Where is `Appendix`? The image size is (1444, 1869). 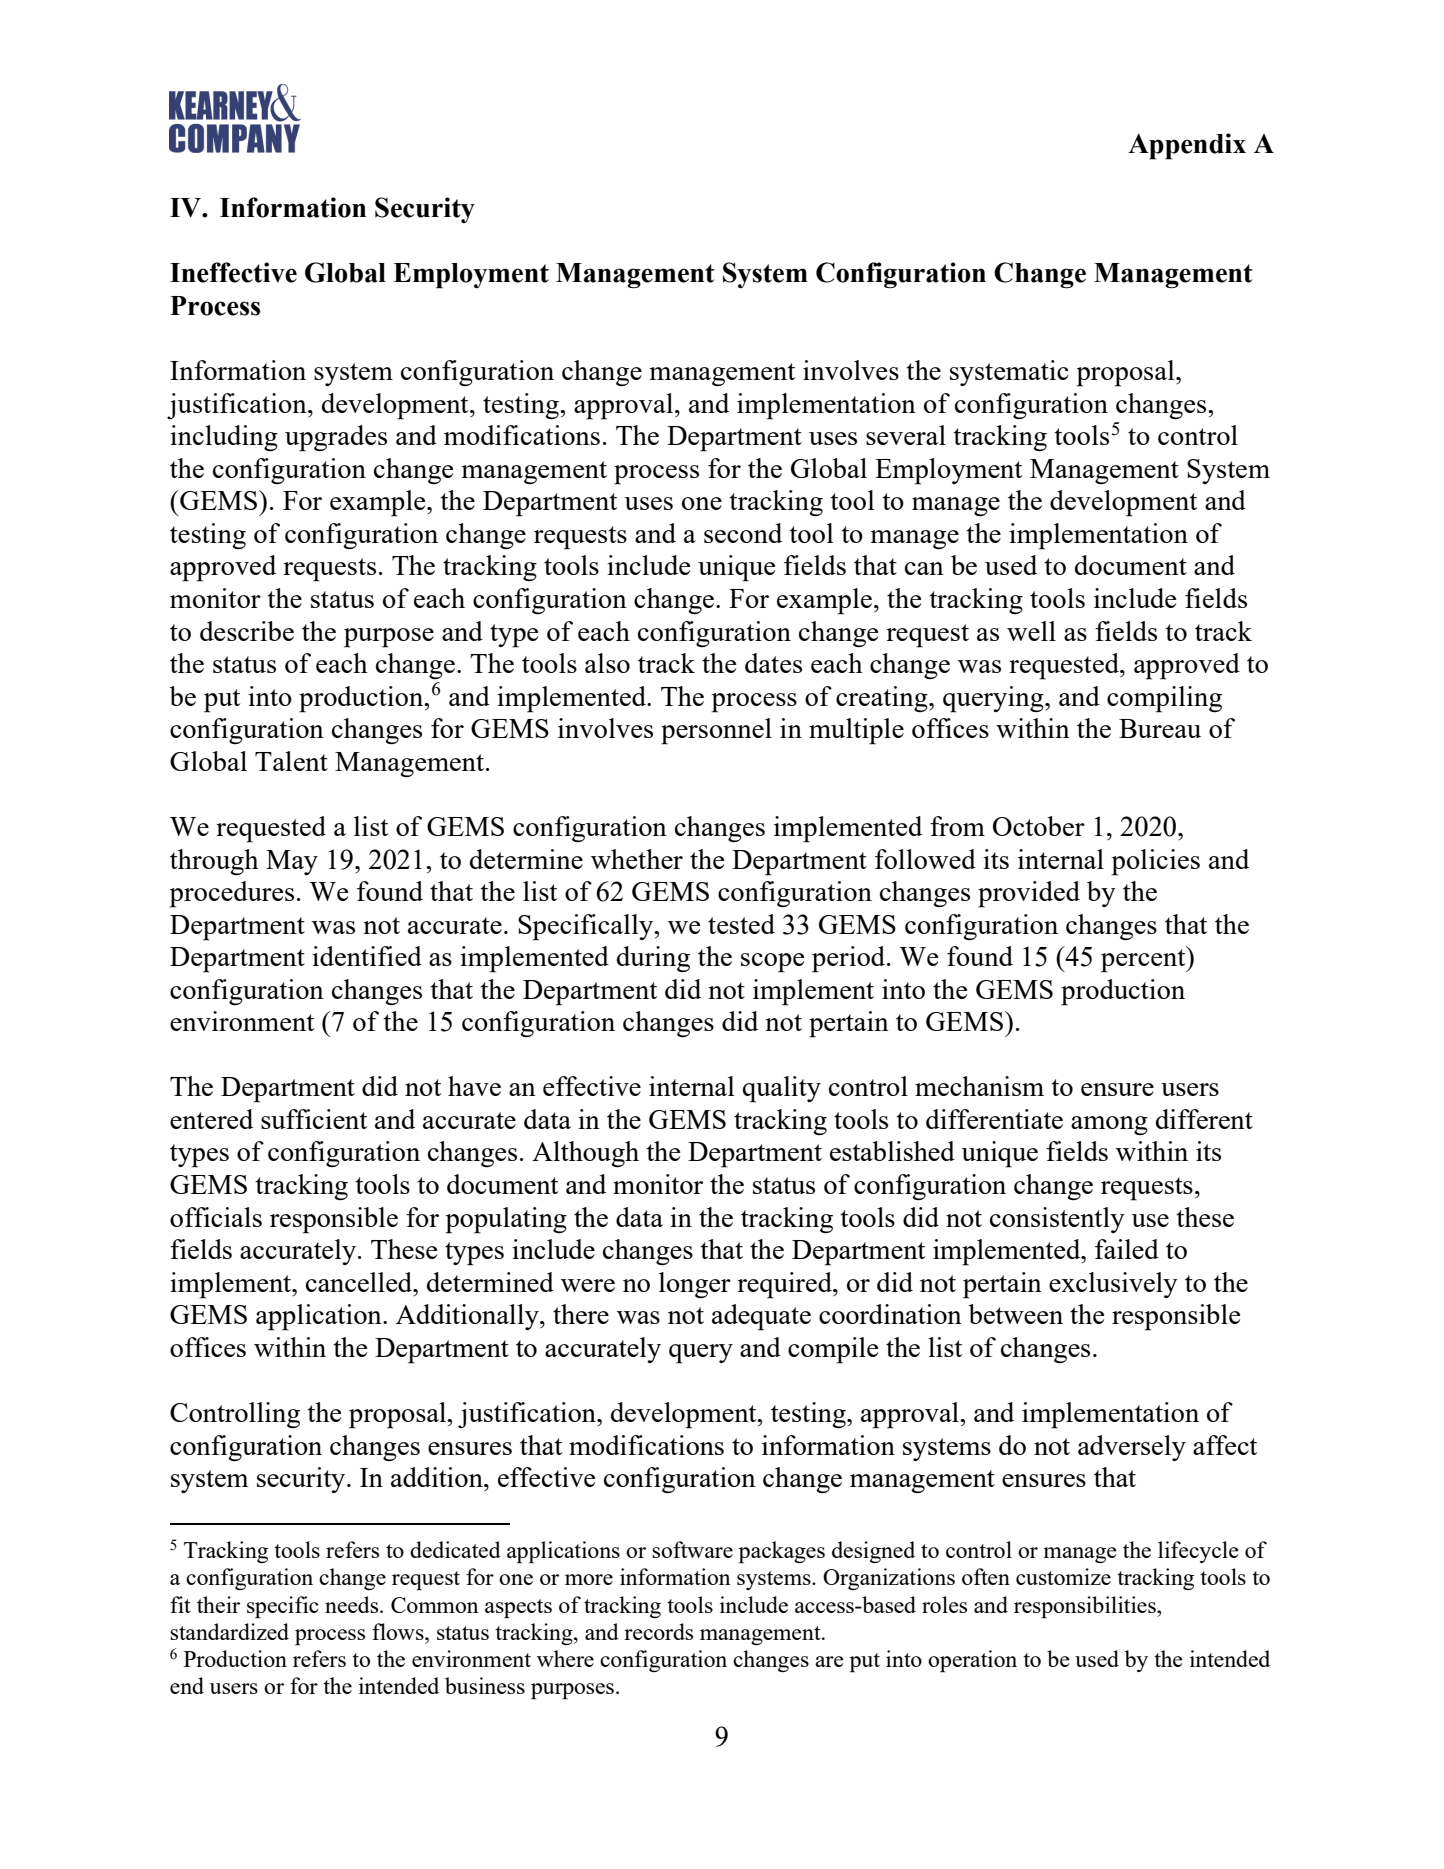 Appendix is located at coordinates (1187, 146).
